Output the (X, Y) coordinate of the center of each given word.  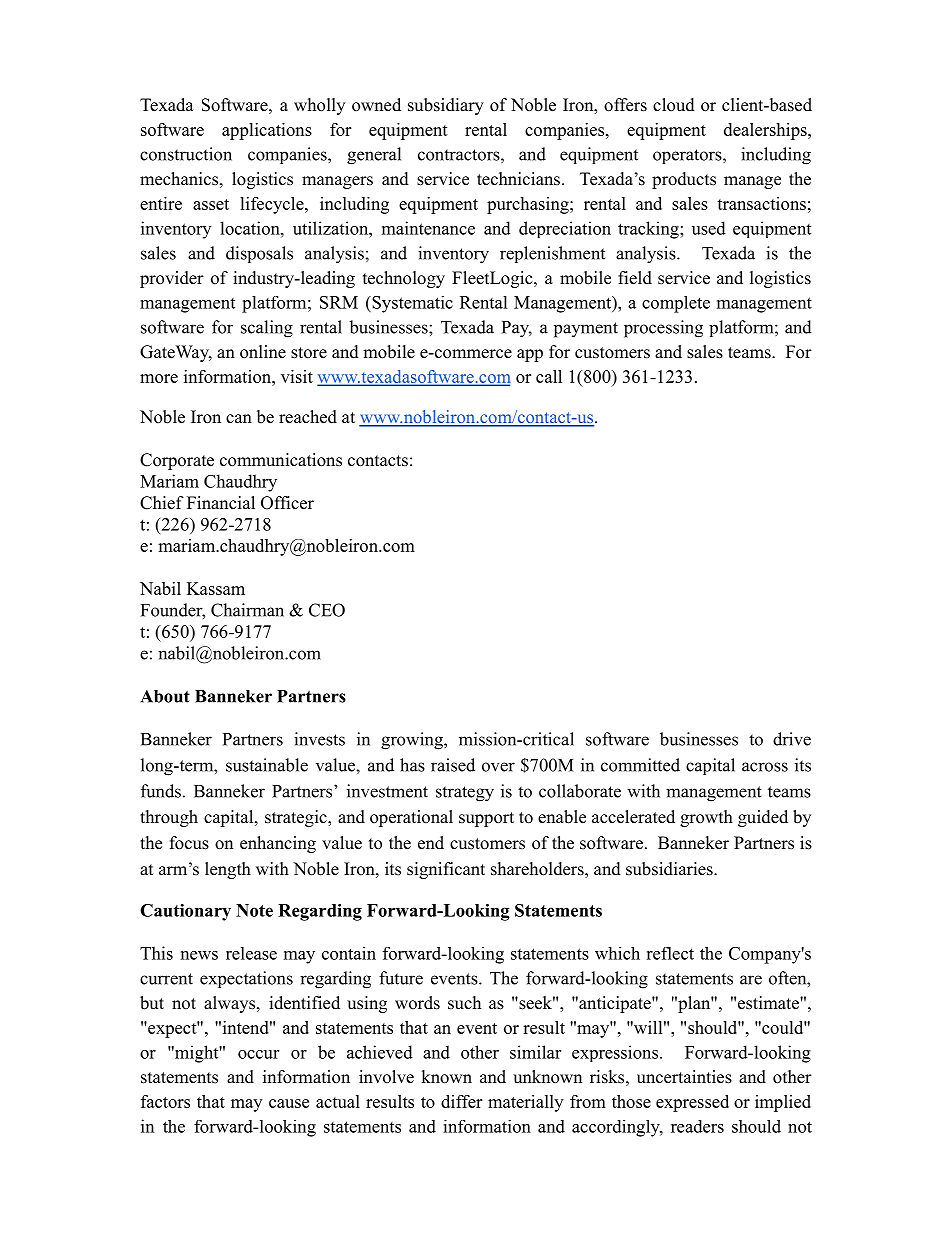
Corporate (177, 461)
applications (267, 131)
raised (453, 765)
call (549, 376)
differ (461, 1101)
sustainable (267, 765)
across (765, 767)
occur (258, 1054)
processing (663, 329)
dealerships (766, 131)
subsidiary (446, 106)
